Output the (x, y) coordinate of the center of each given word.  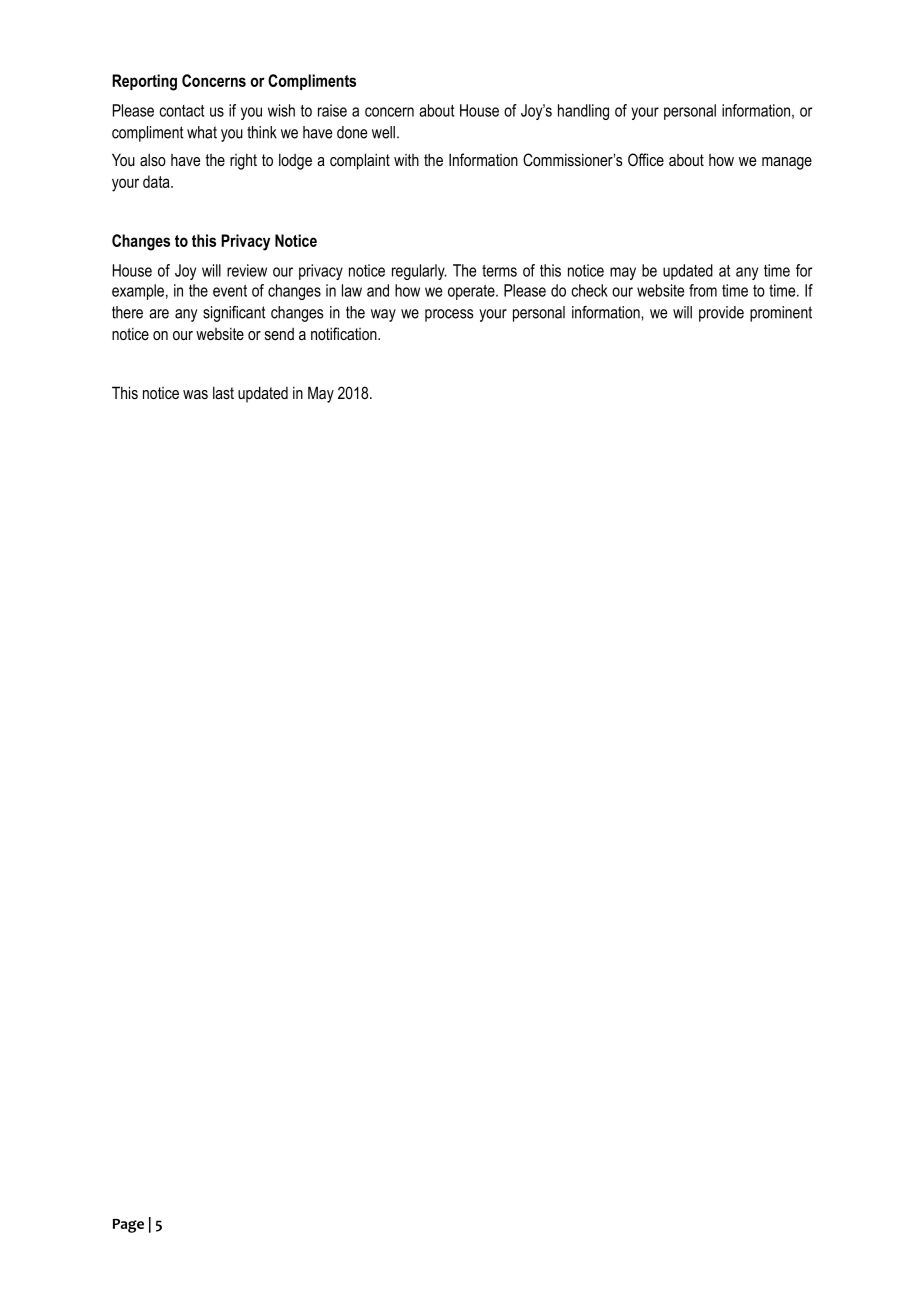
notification (345, 333)
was (195, 394)
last (223, 392)
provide (721, 314)
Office (646, 159)
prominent (781, 314)
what (202, 132)
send (279, 334)
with (406, 160)
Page (128, 1226)
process (449, 315)
